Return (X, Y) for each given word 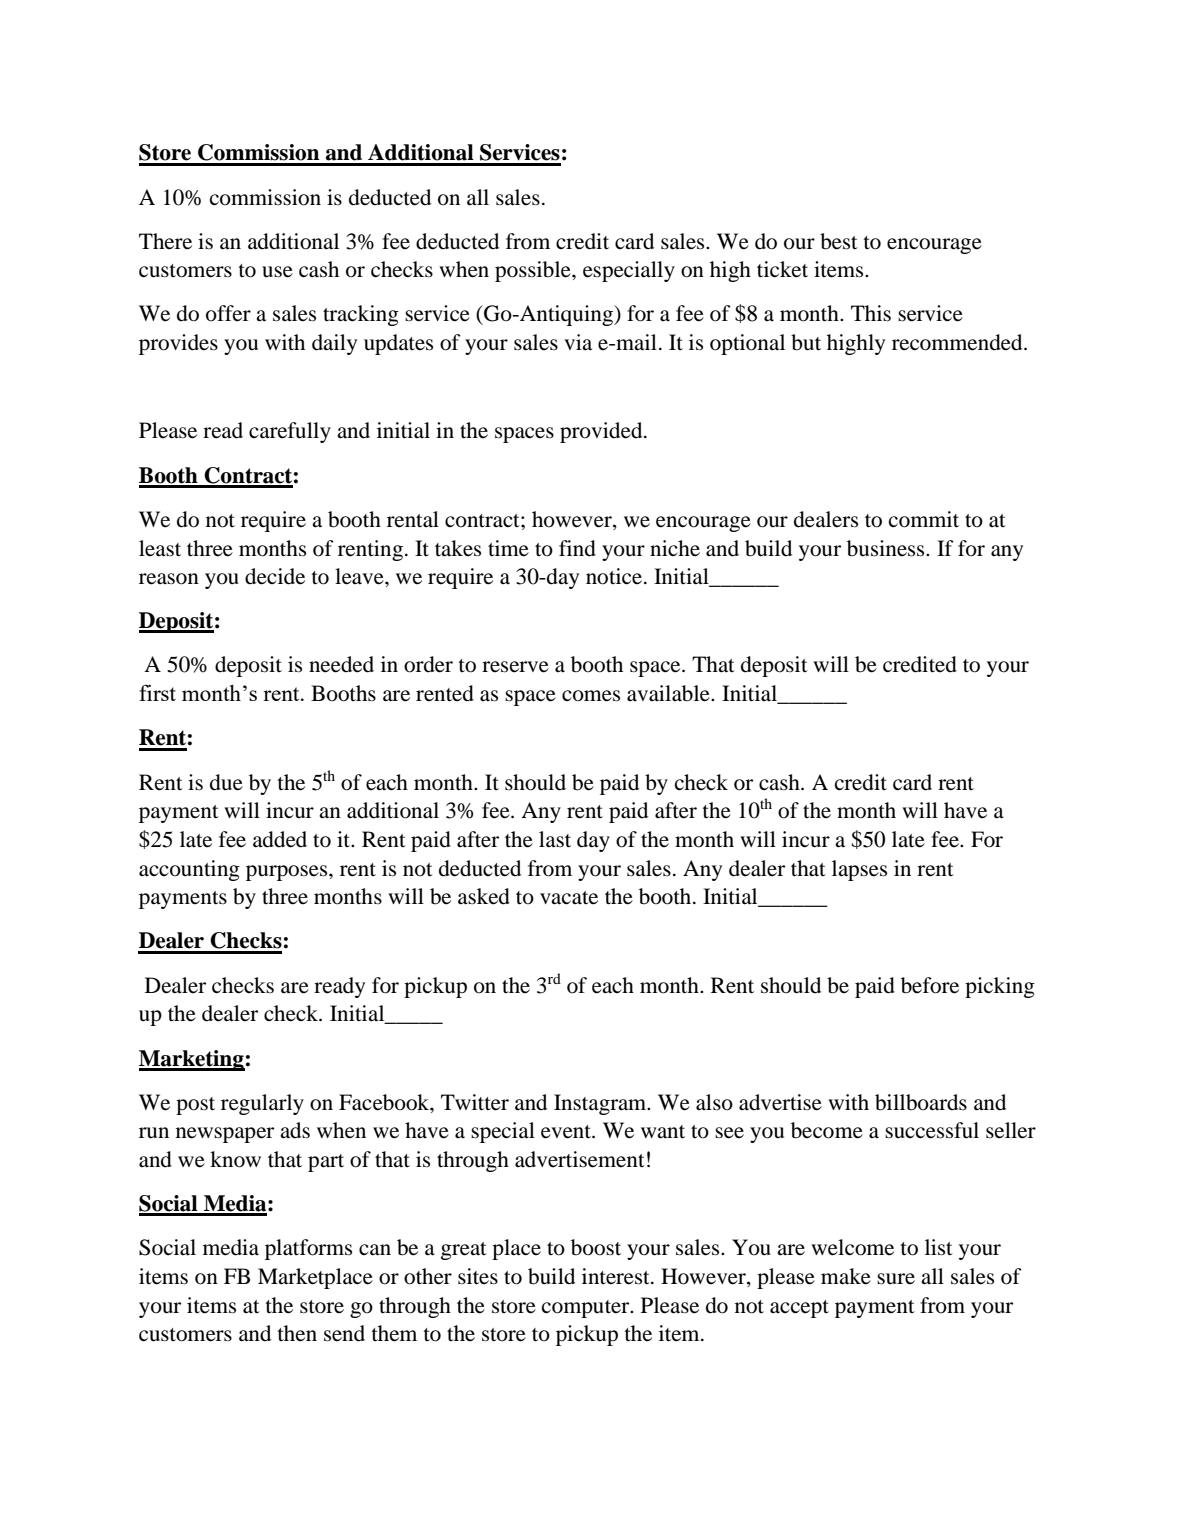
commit (924, 519)
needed (341, 664)
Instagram (601, 1104)
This (871, 313)
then (297, 1333)
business (887, 548)
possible (534, 271)
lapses (859, 870)
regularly (262, 1104)
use (277, 272)
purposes (288, 873)
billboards (921, 1102)
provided (602, 432)
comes (591, 696)
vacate (569, 898)
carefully (290, 432)
